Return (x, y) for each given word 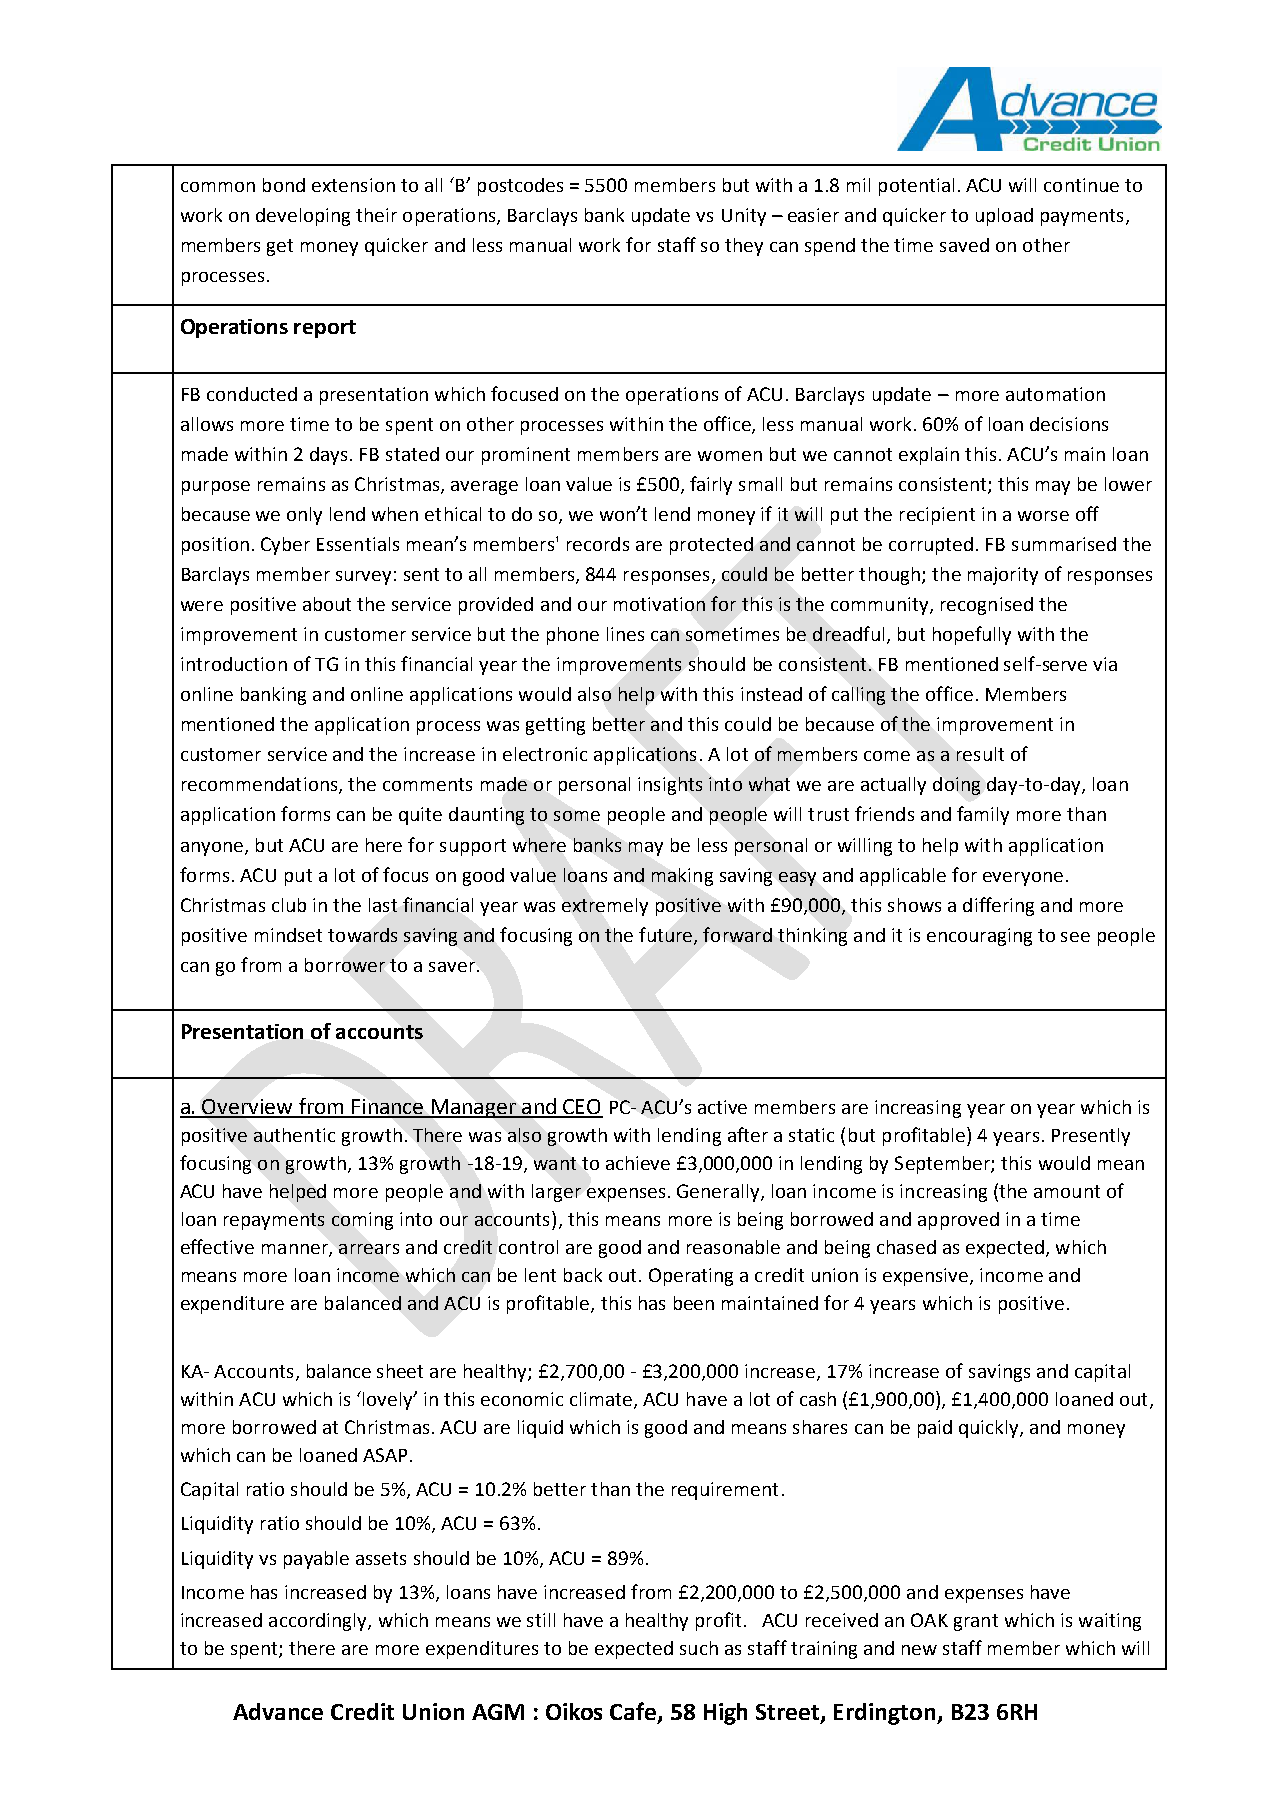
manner (296, 1250)
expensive (927, 1277)
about (327, 604)
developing (303, 217)
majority (1003, 576)
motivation (659, 604)
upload (1004, 217)
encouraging (979, 937)
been (694, 1303)
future (667, 935)
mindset (288, 935)
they (744, 247)
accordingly (319, 1622)
